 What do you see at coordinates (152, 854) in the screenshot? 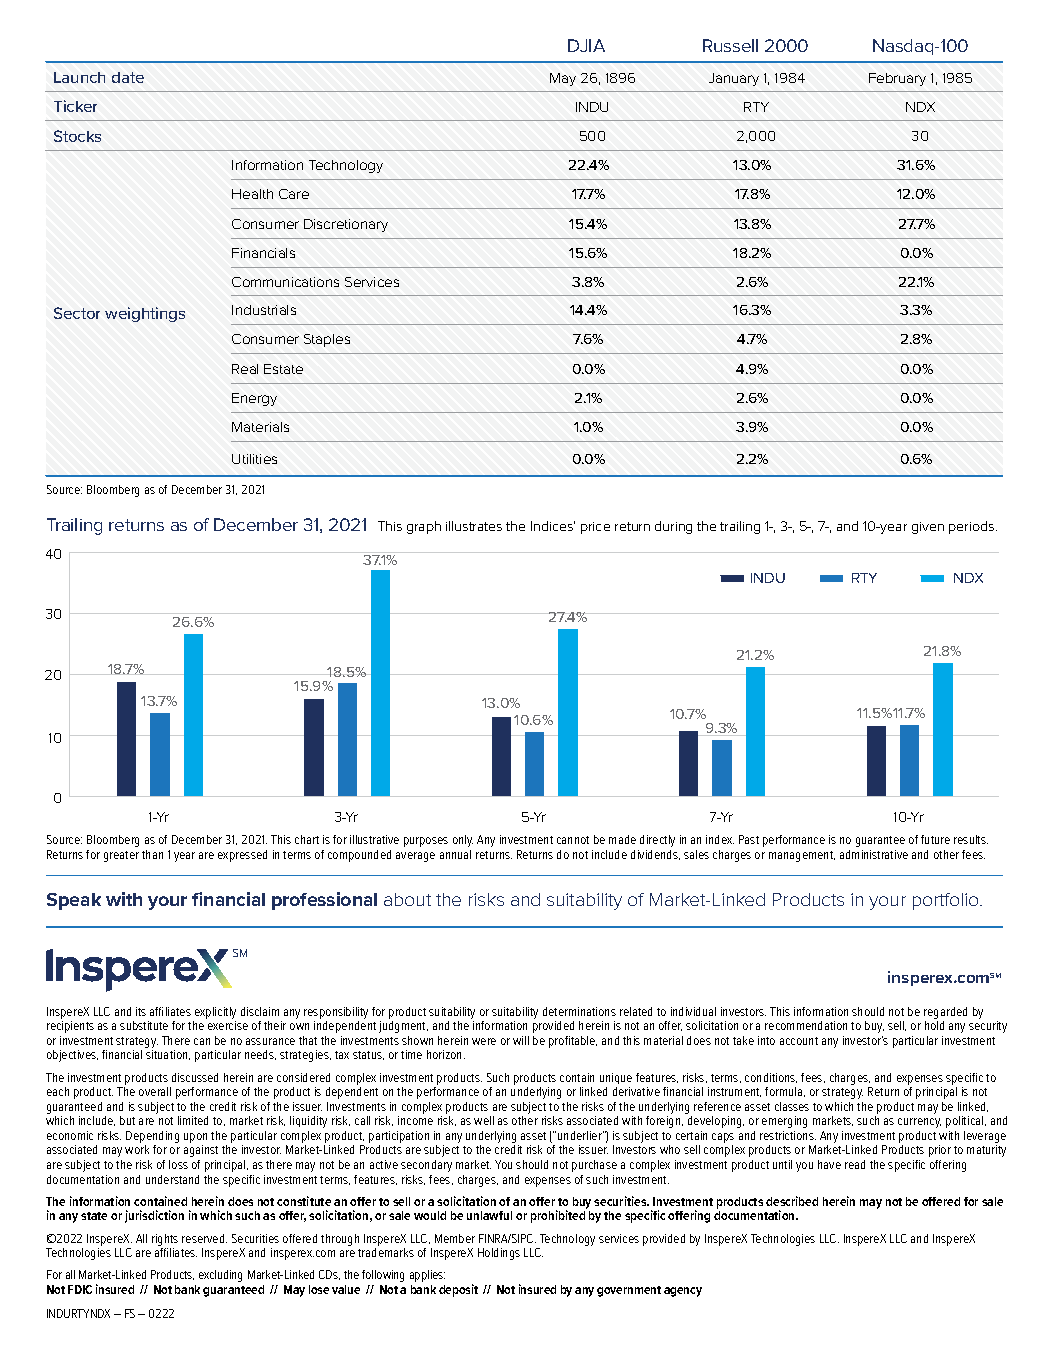
I see `than` at bounding box center [152, 854].
